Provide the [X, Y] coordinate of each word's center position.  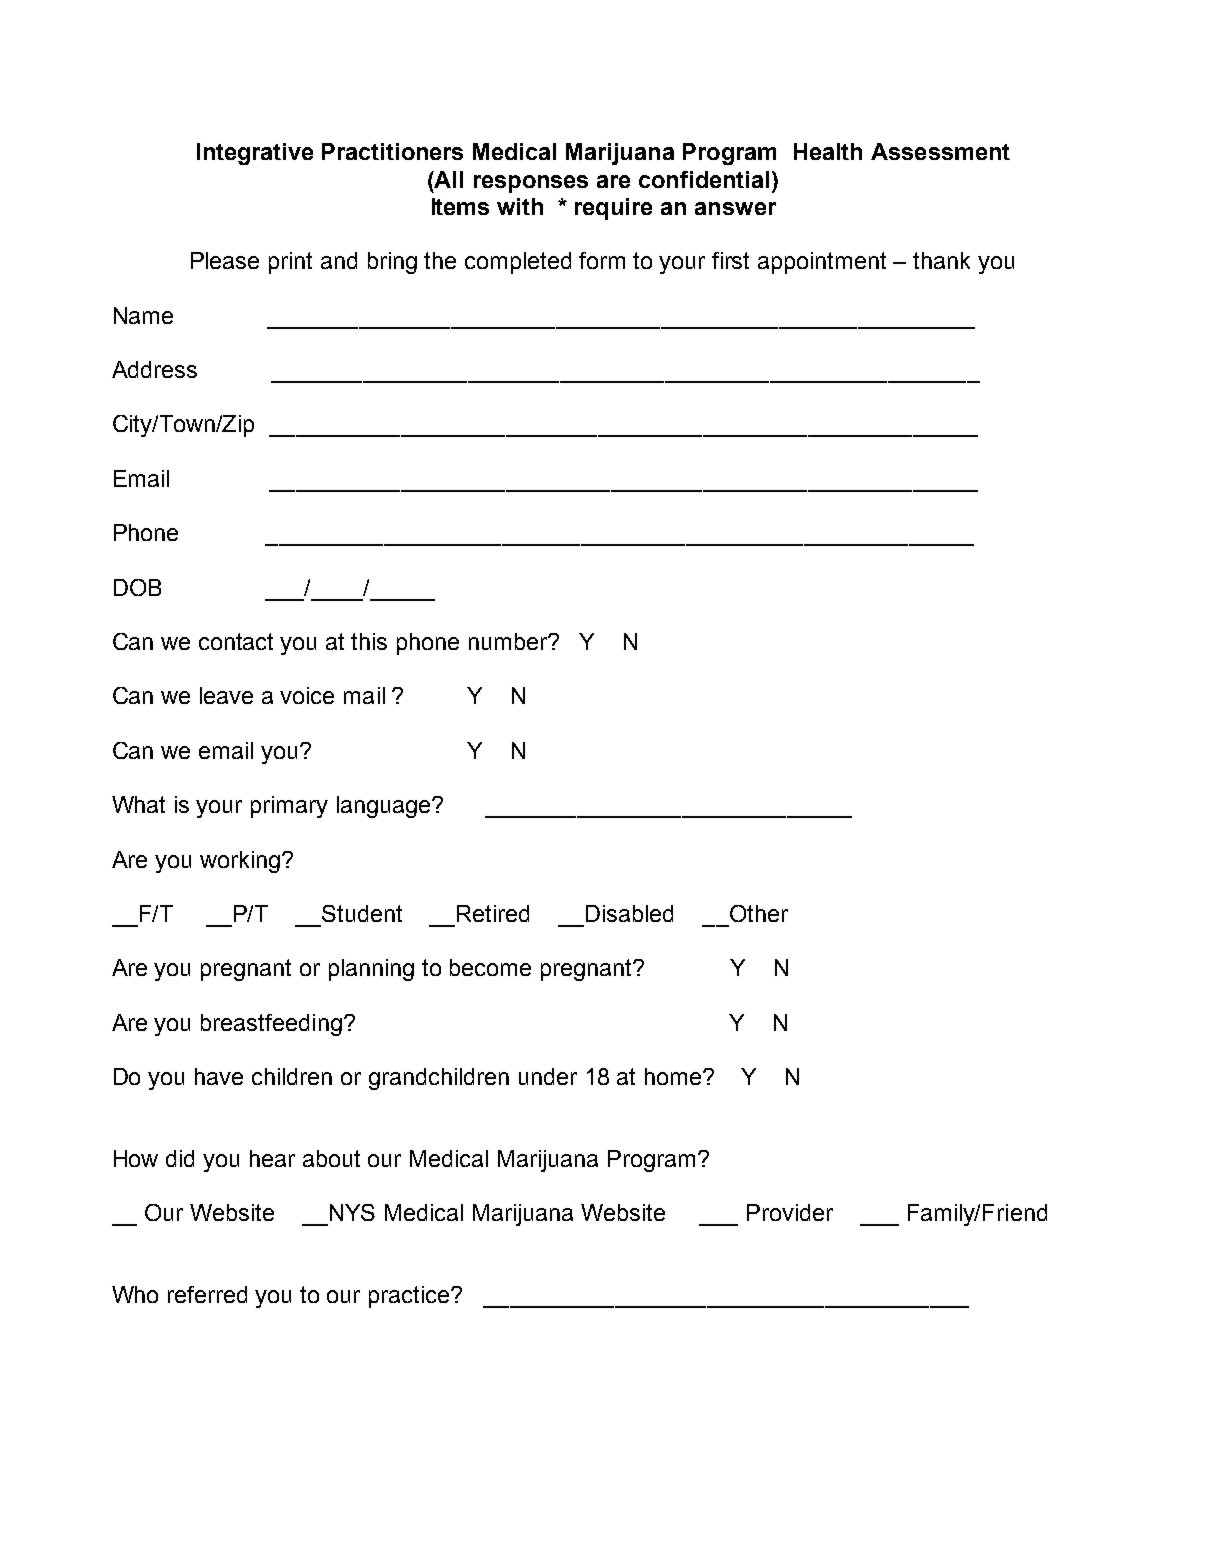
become [490, 967]
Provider [790, 1212]
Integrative [255, 154]
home [674, 1076]
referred [207, 1294]
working [240, 862]
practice [410, 1297]
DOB [137, 587]
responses [531, 184]
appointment [822, 263]
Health [828, 151]
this [369, 641]
